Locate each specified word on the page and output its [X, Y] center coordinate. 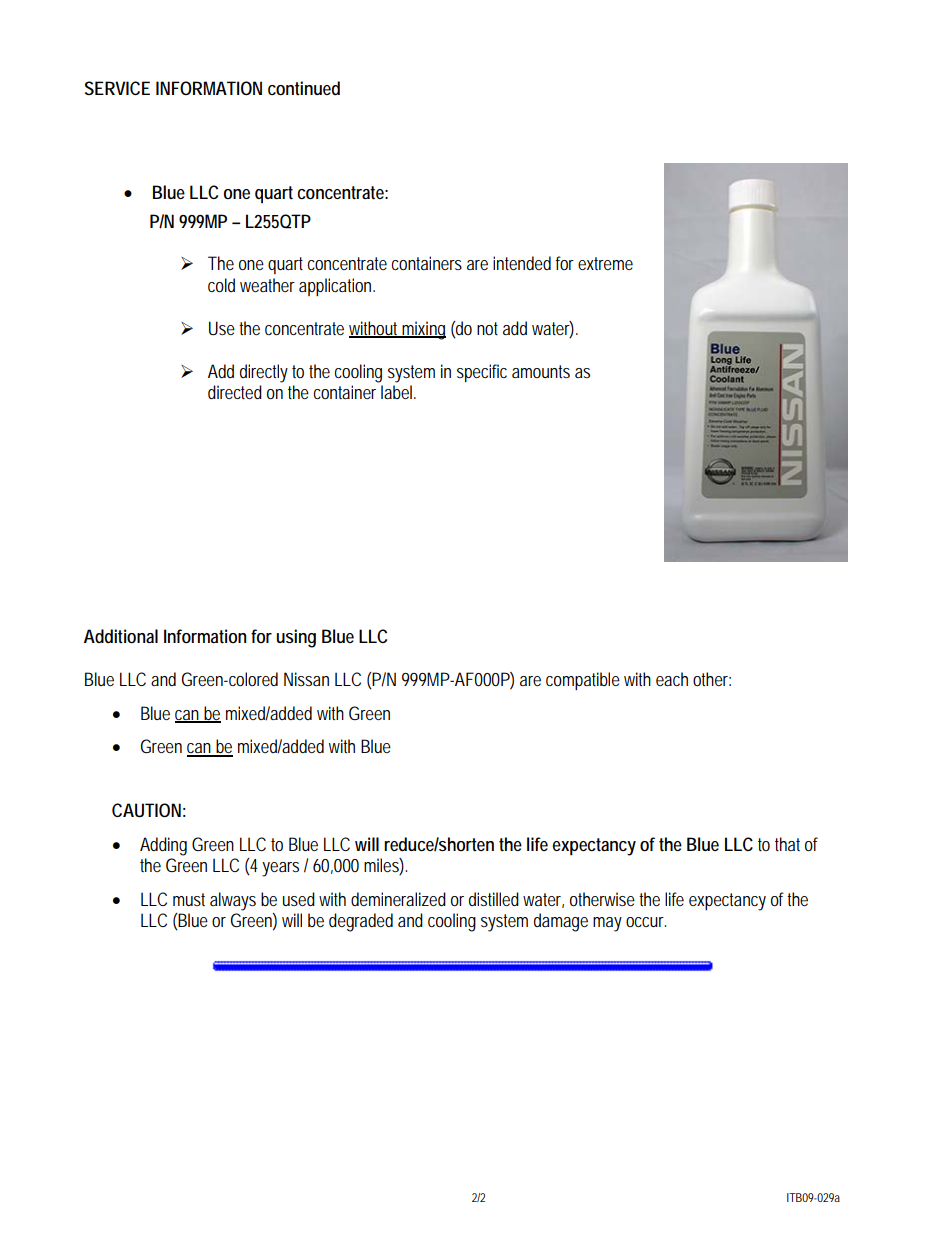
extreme [605, 263]
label [398, 392]
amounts [541, 371]
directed [235, 392]
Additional [121, 636]
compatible [583, 681]
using [296, 638]
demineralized [398, 899]
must [189, 899]
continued [304, 88]
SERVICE [117, 88]
